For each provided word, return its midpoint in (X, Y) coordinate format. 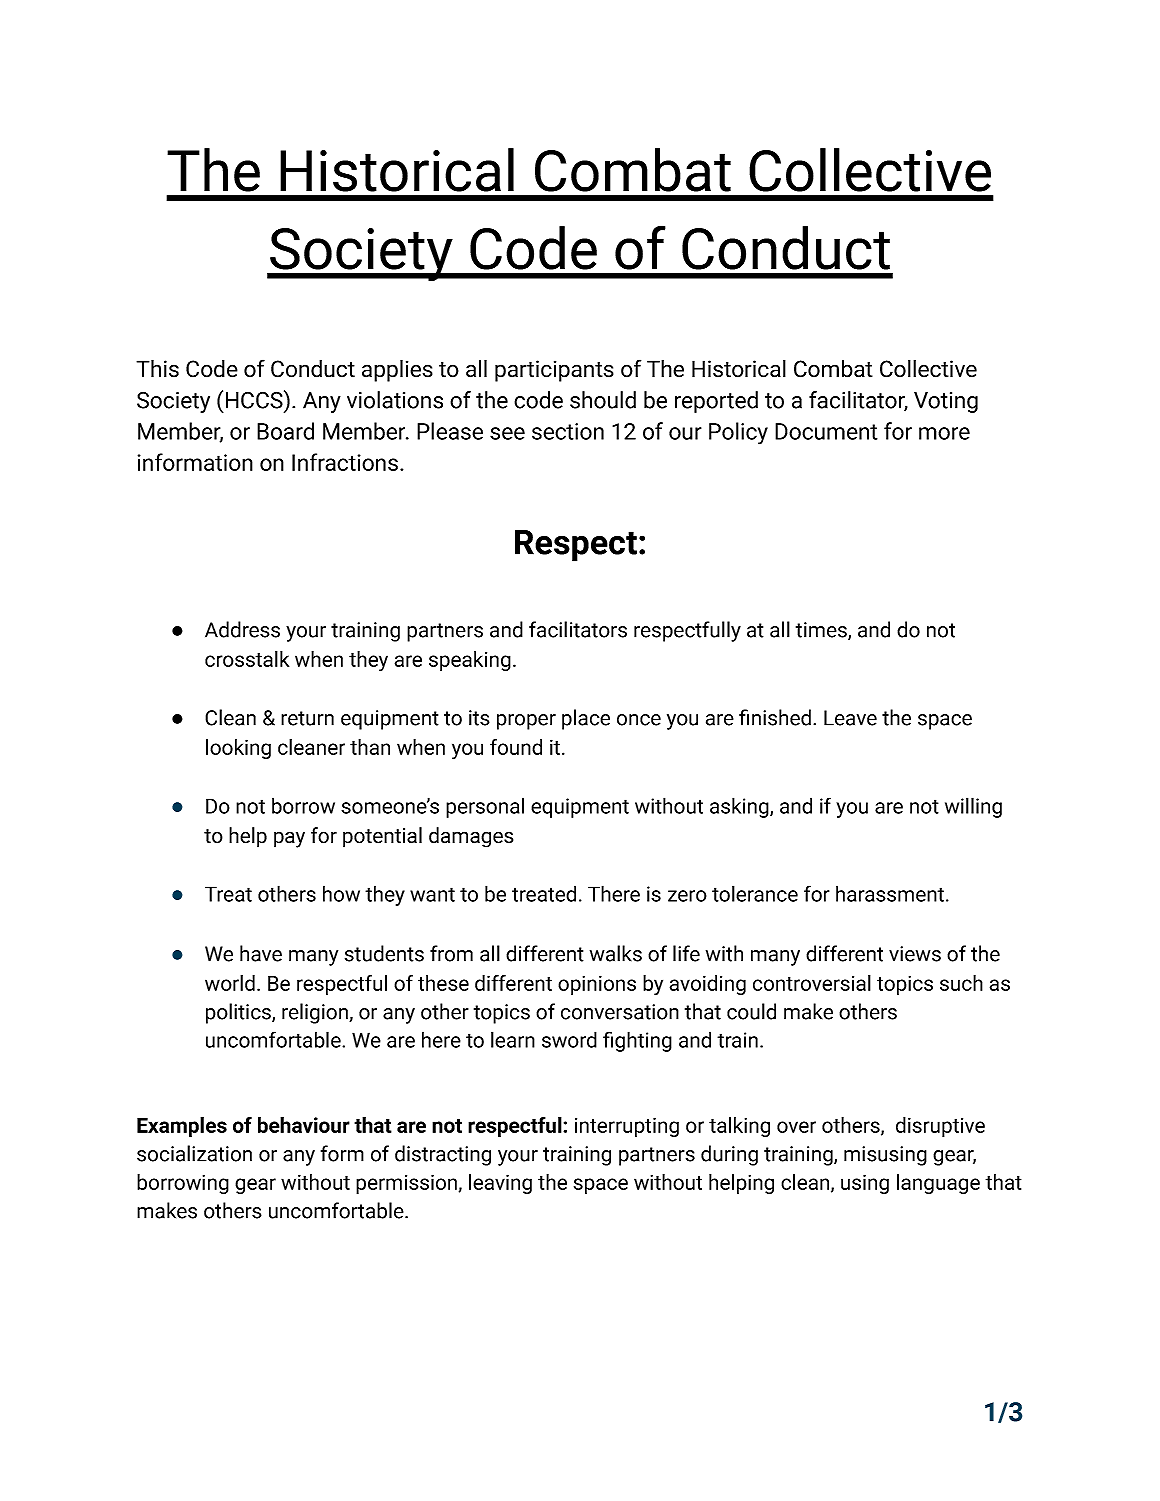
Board (285, 431)
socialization (194, 1153)
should (603, 400)
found (516, 747)
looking (238, 749)
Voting (946, 402)
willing (973, 807)
